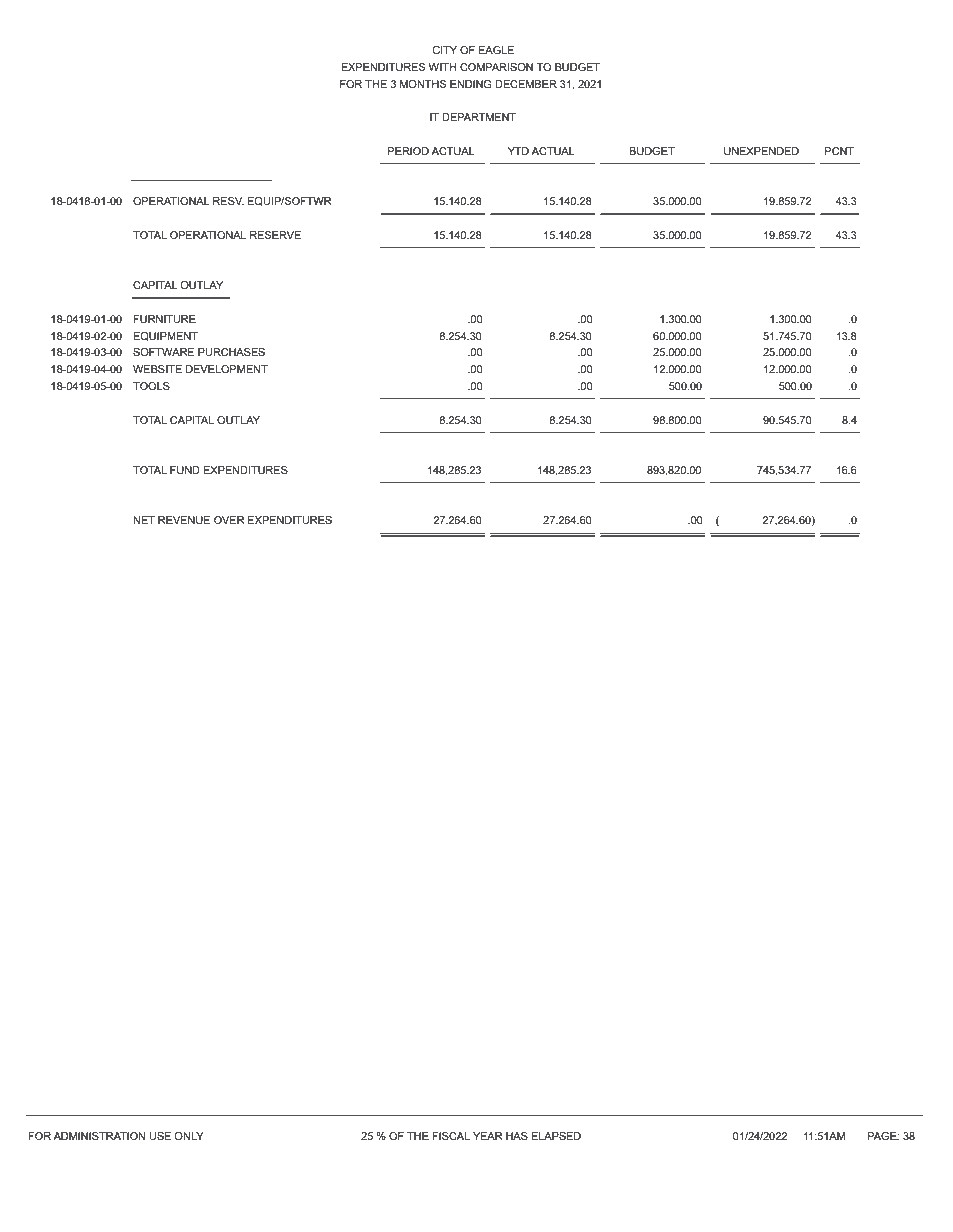 The image size is (953, 1232). Describe the element at coordinates (144, 520) in the screenshot. I see `NET` at that location.
